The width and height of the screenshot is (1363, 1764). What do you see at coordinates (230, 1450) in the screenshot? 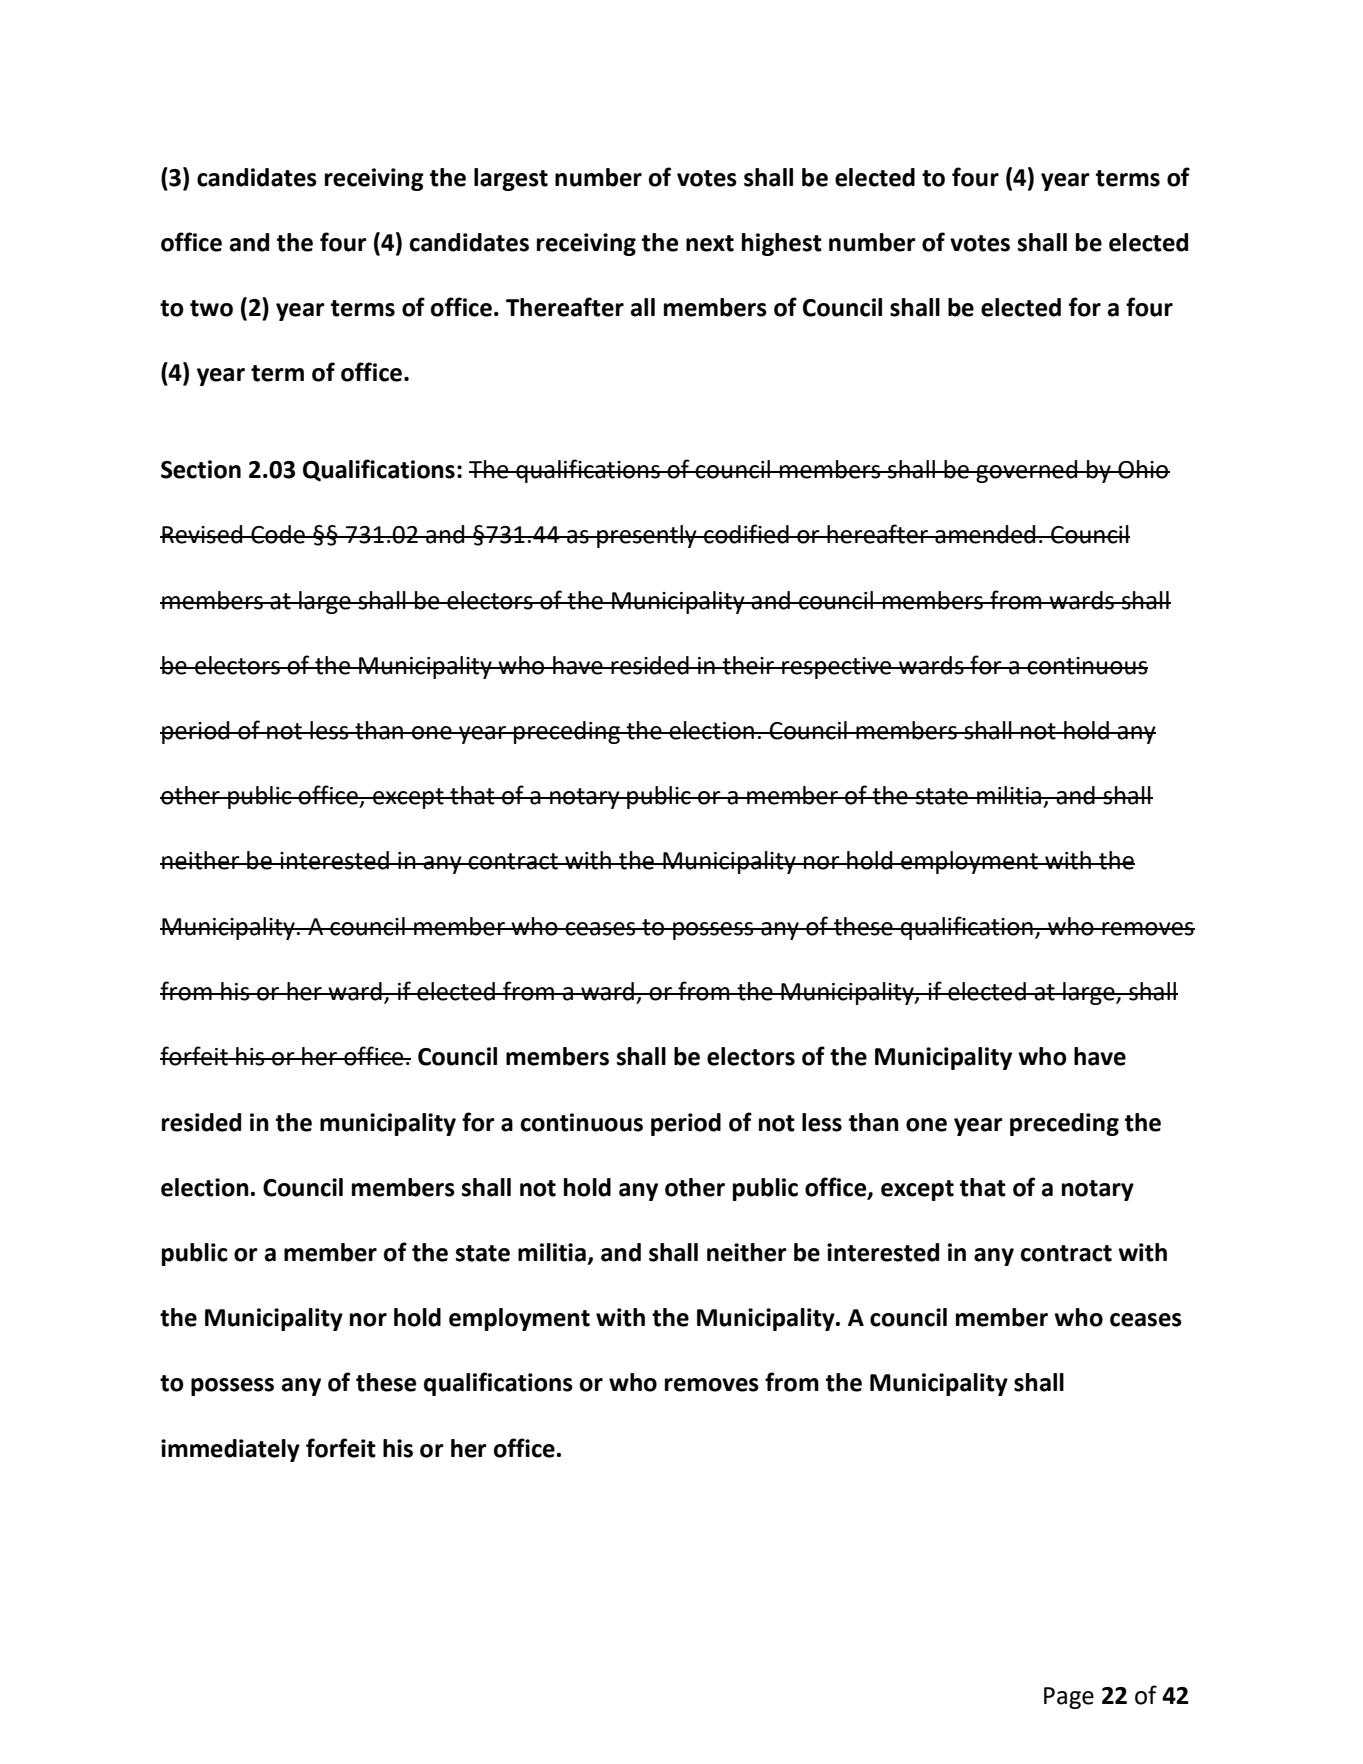
I see `immediately` at bounding box center [230, 1450].
